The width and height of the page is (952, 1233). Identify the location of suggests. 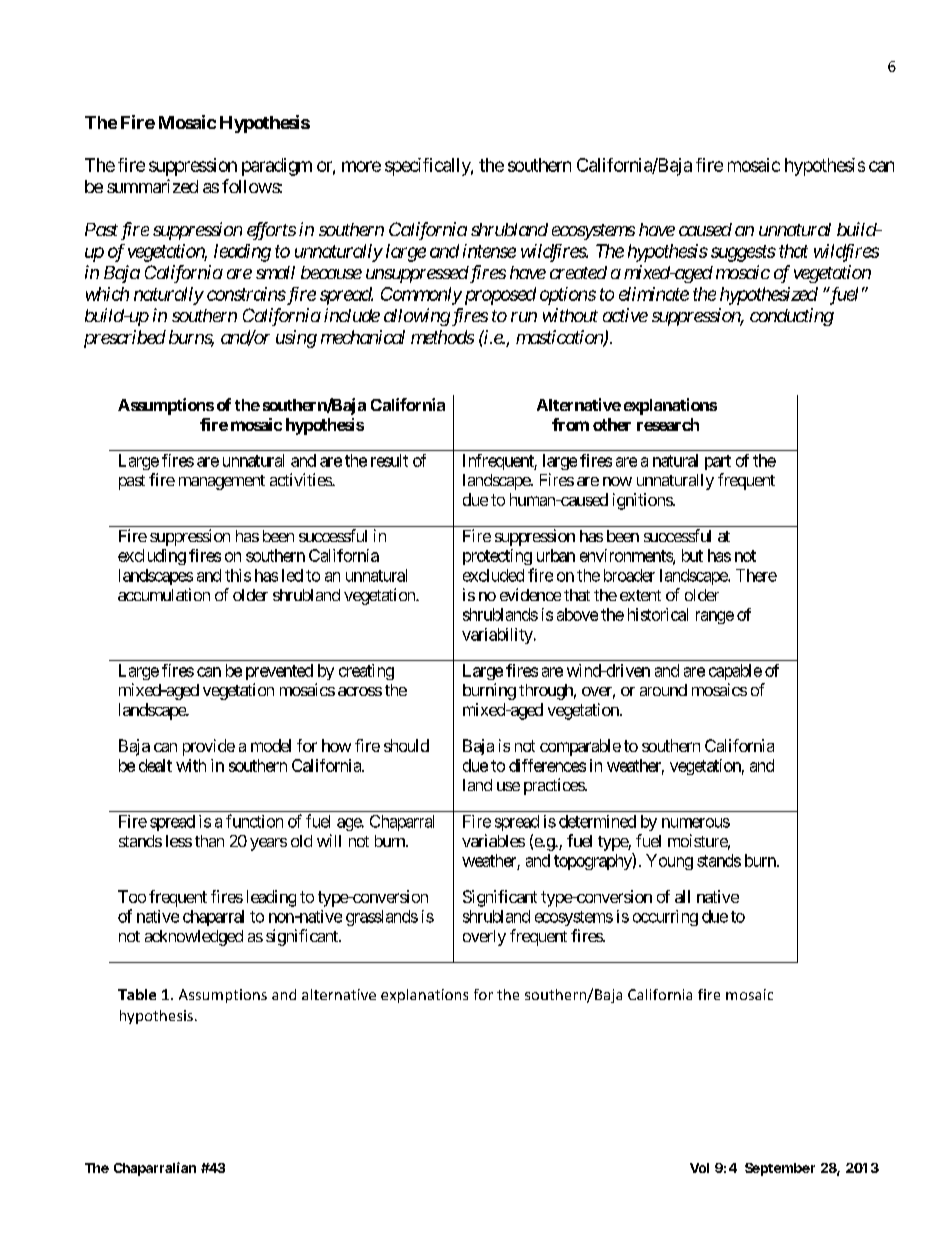
(743, 253).
